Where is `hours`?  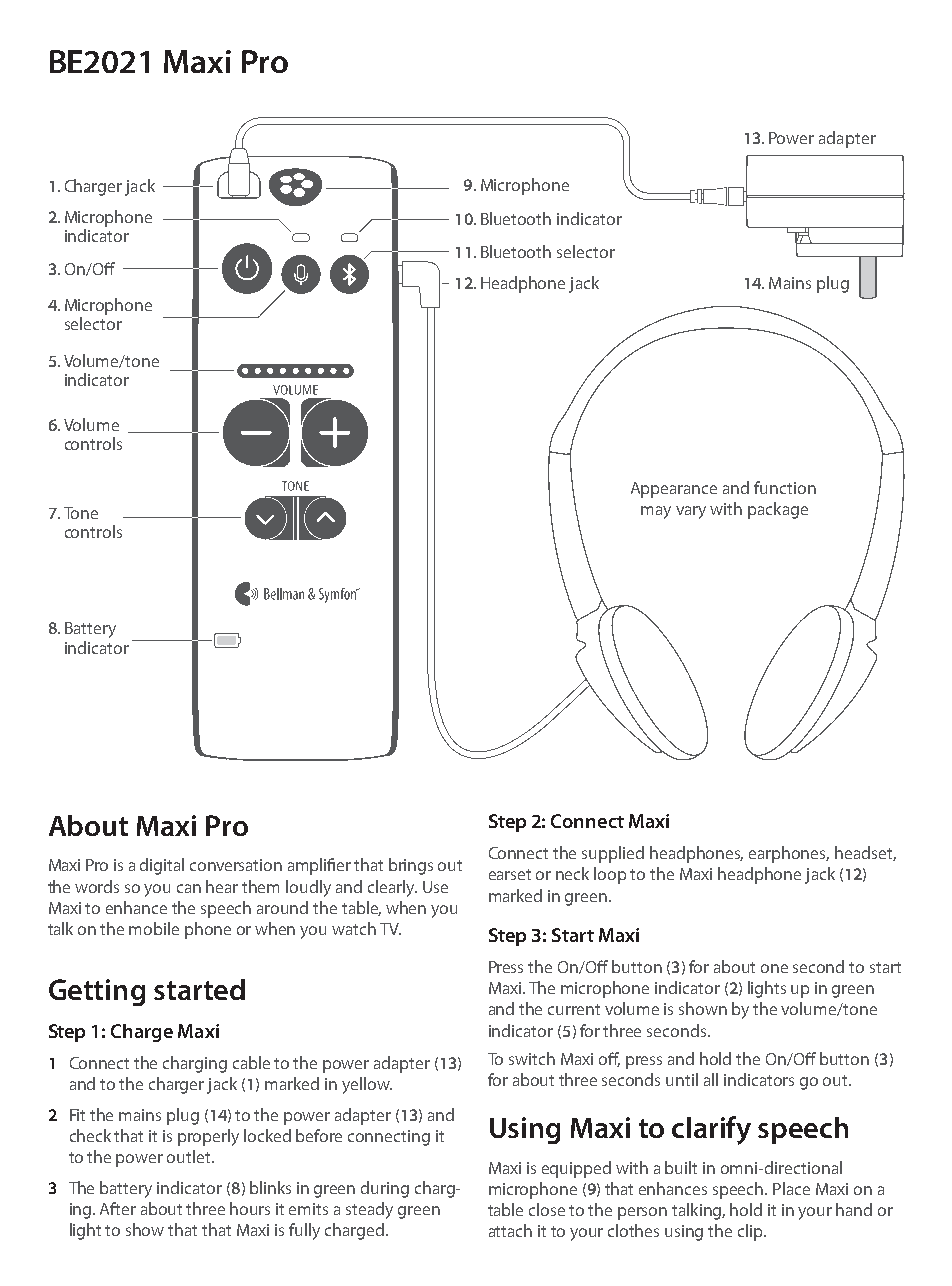
hours is located at coordinates (250, 1208).
